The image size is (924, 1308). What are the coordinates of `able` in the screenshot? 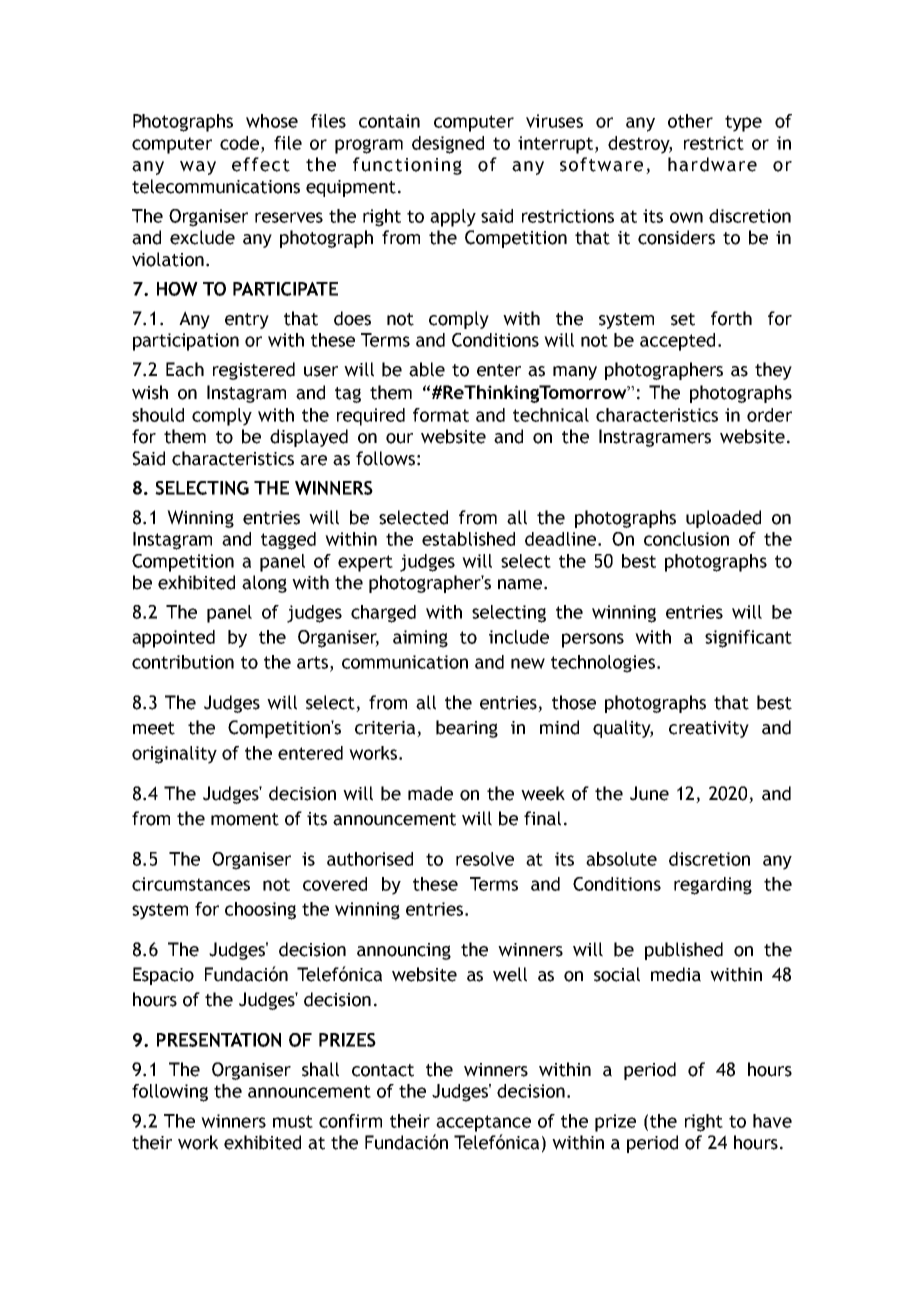 It's located at (427, 369).
